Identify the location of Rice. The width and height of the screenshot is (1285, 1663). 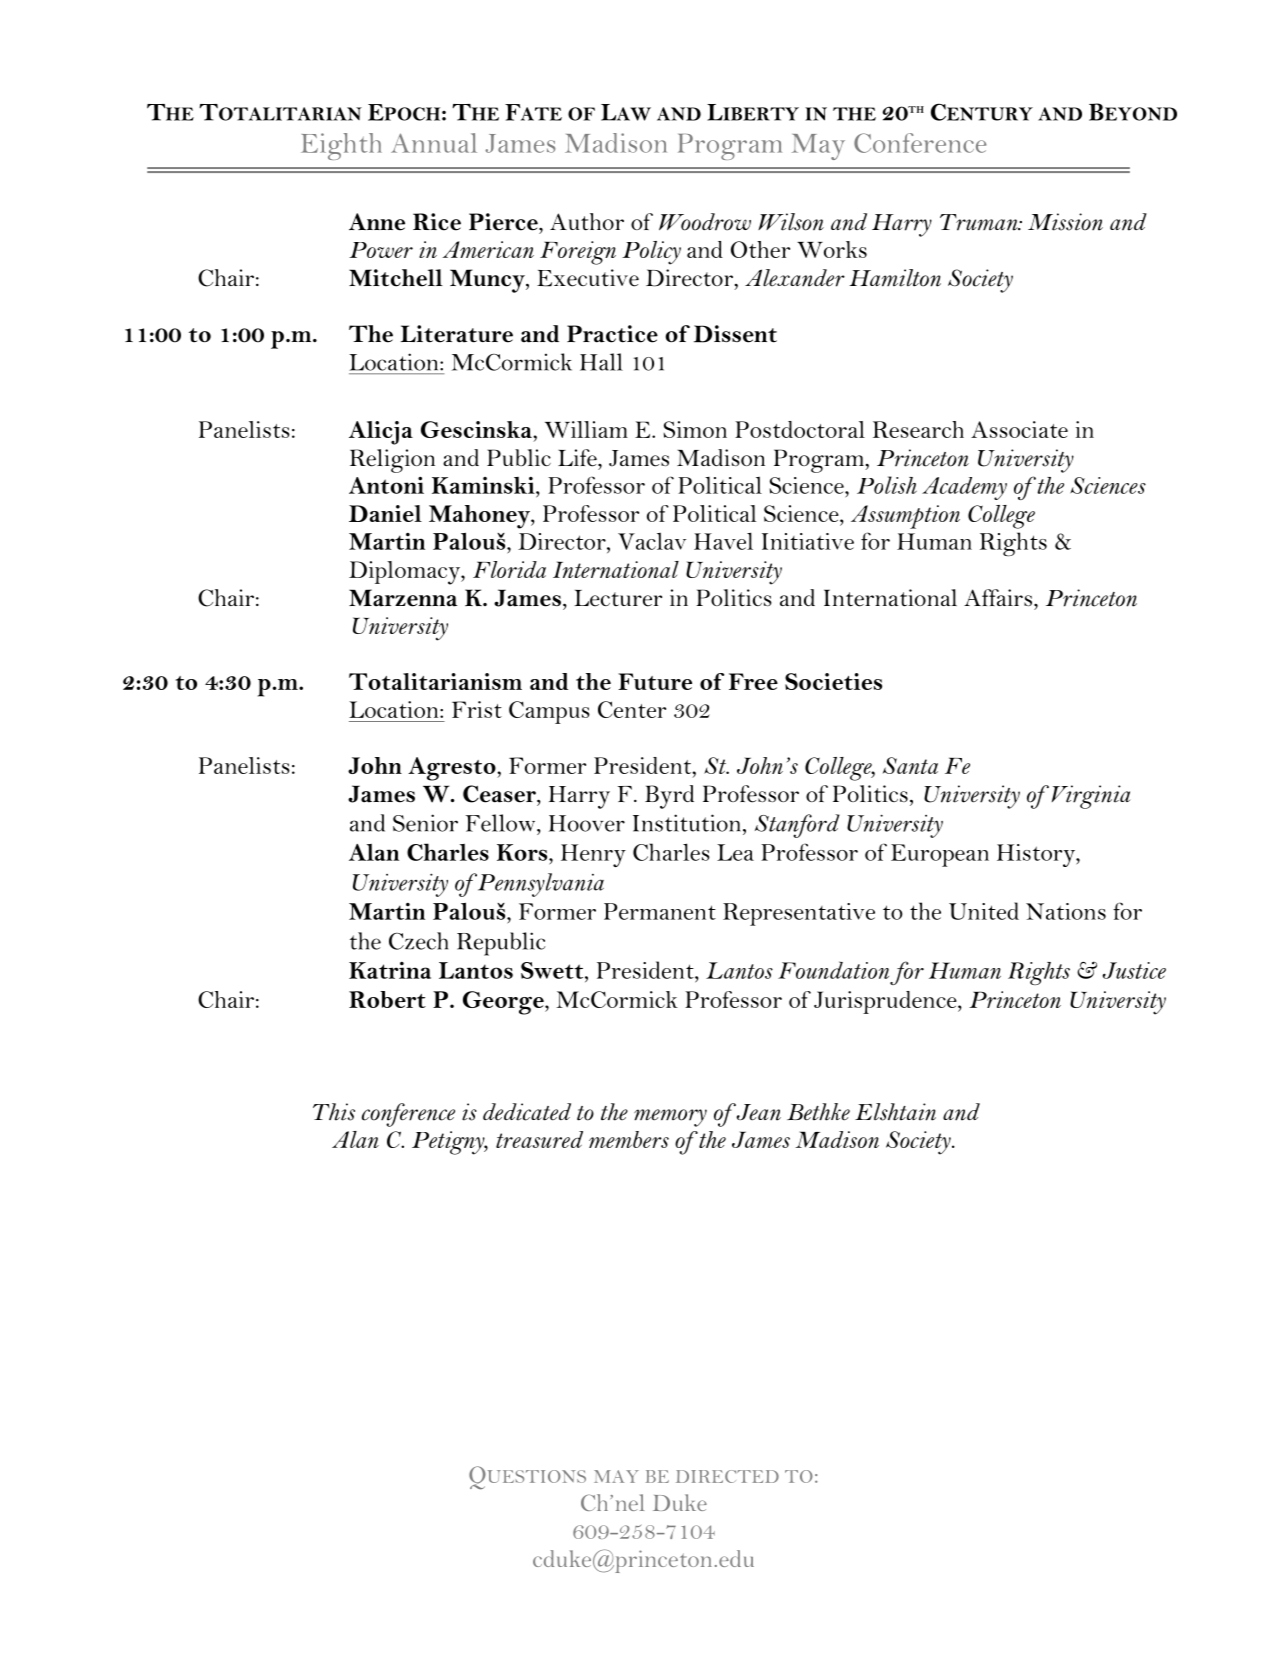
(437, 222).
